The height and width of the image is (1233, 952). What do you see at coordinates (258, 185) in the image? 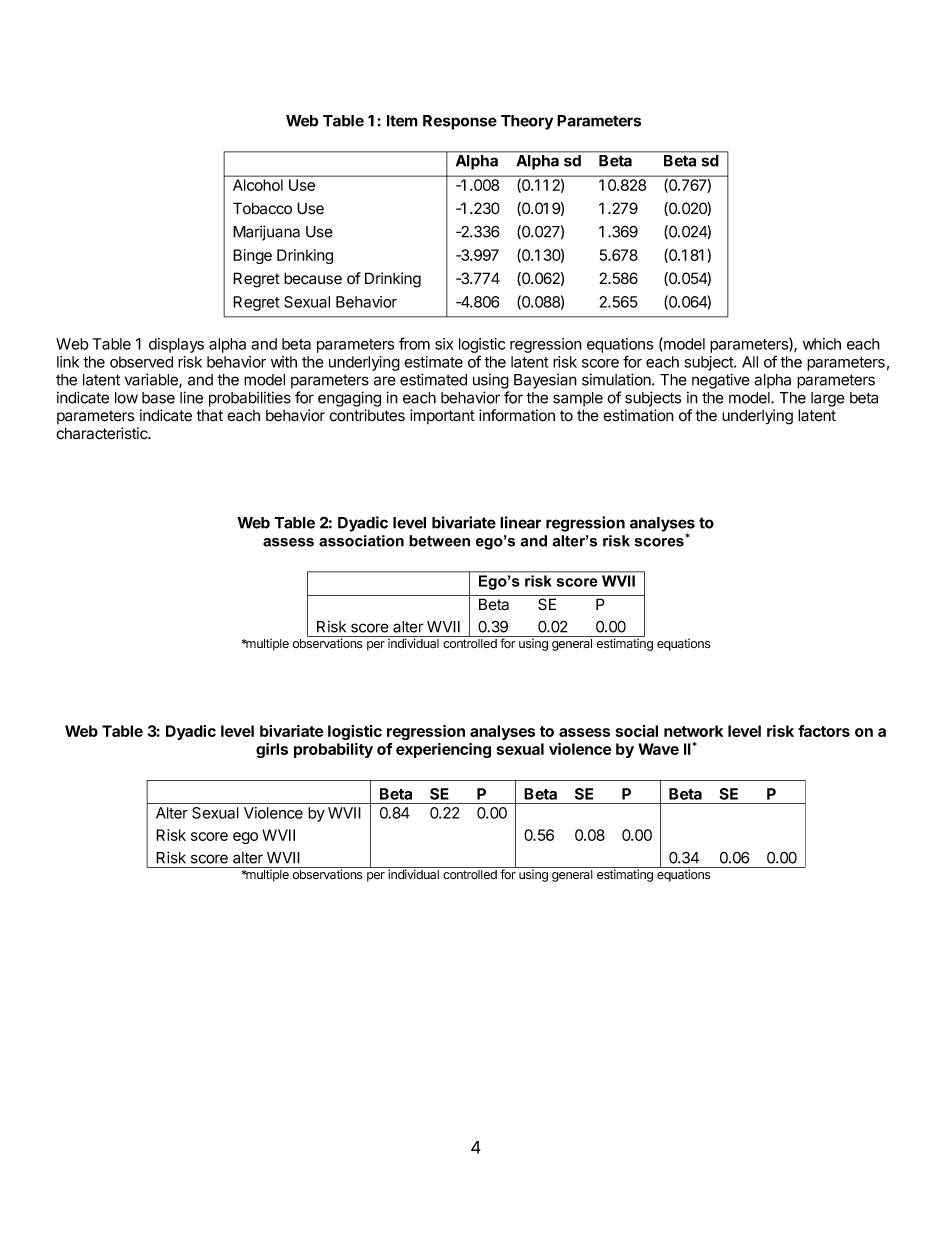
I see `Alcohol` at bounding box center [258, 185].
